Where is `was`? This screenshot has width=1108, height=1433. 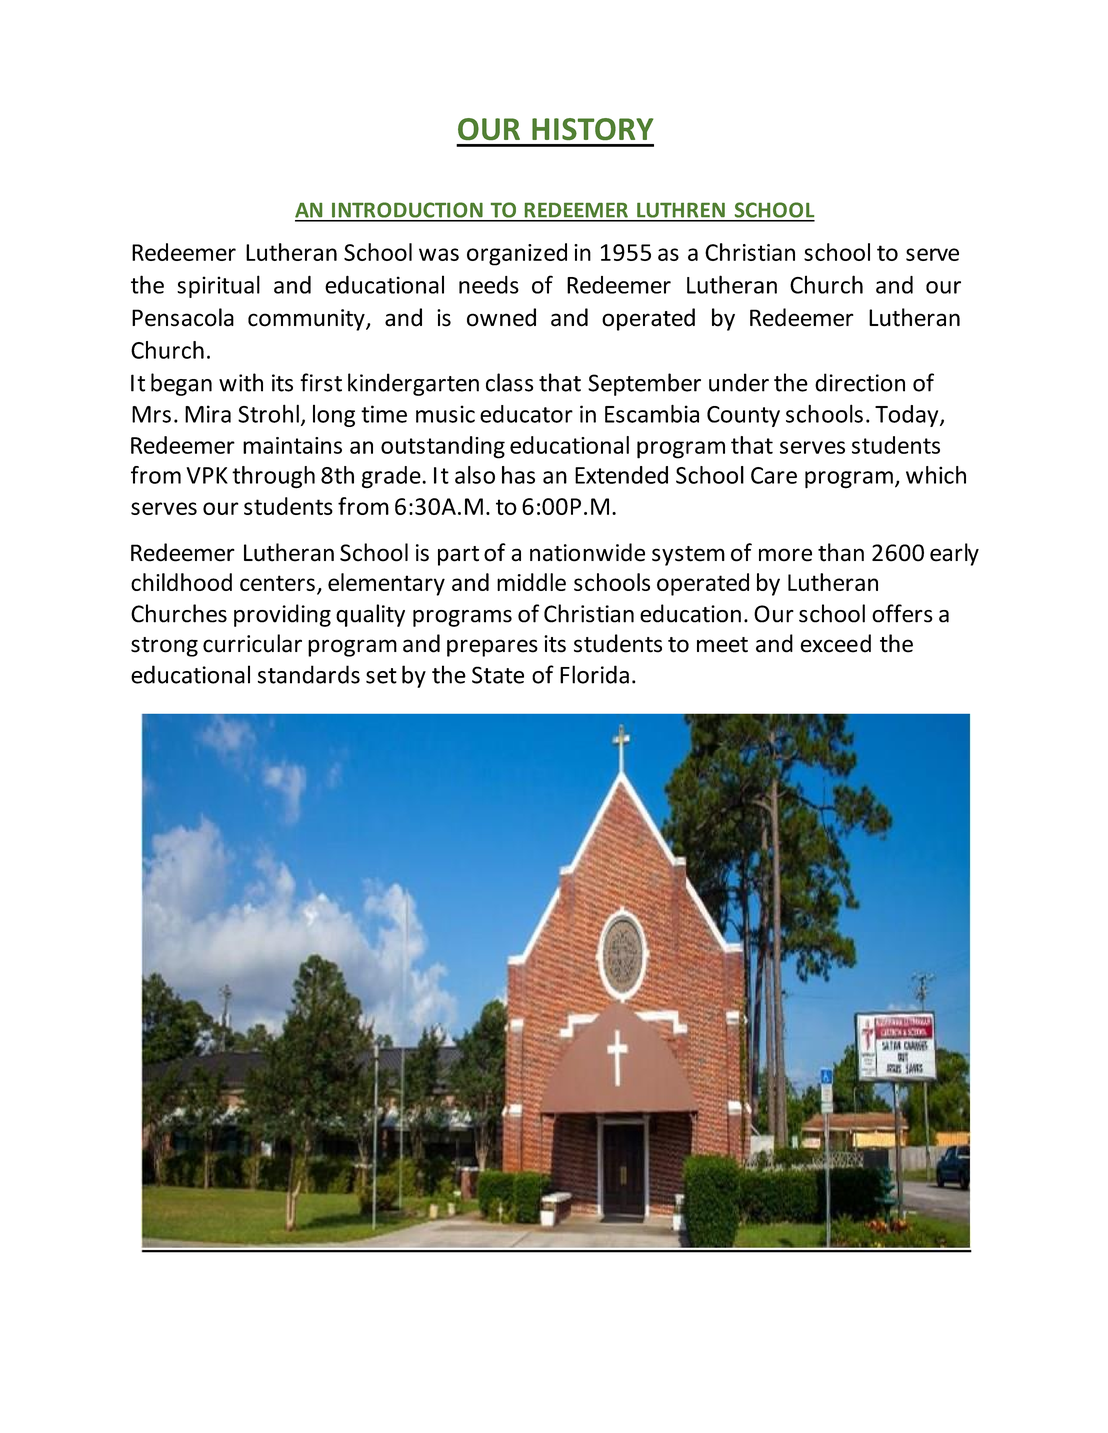 was is located at coordinates (439, 254).
